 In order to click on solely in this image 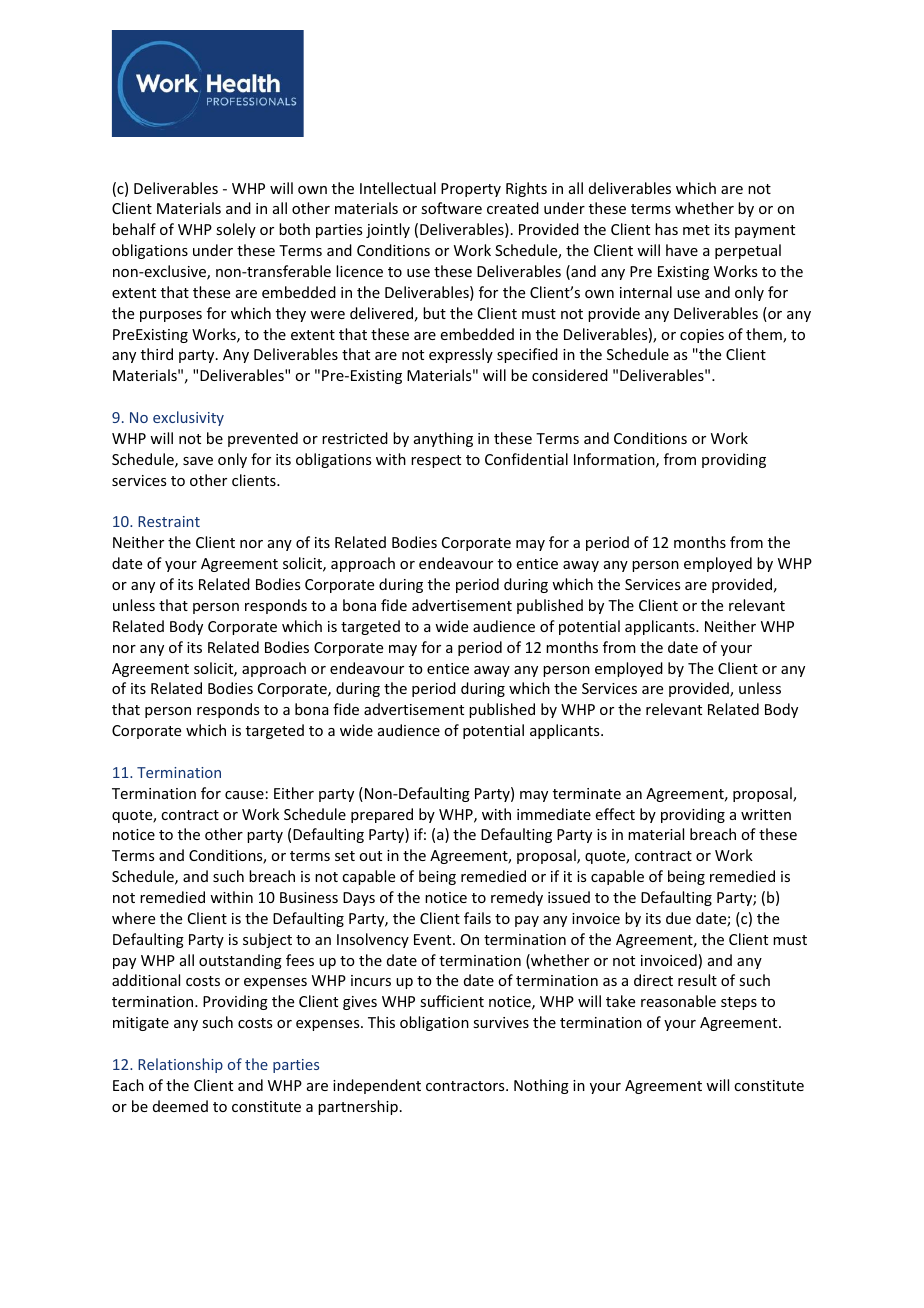, I will do `click(236, 230)`.
